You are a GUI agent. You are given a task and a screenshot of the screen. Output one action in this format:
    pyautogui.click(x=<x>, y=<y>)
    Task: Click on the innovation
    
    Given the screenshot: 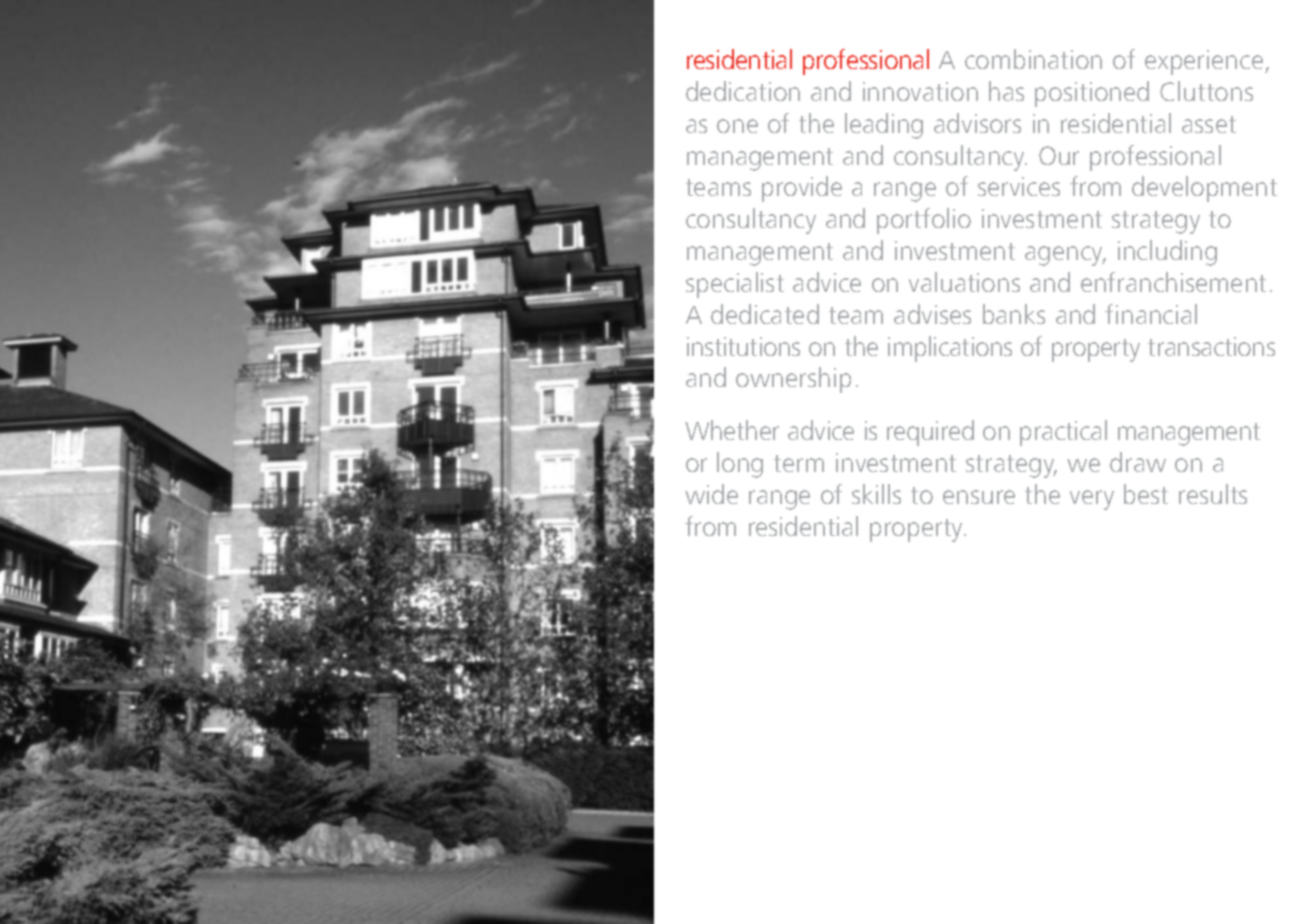 What is the action you would take?
    pyautogui.click(x=920, y=91)
